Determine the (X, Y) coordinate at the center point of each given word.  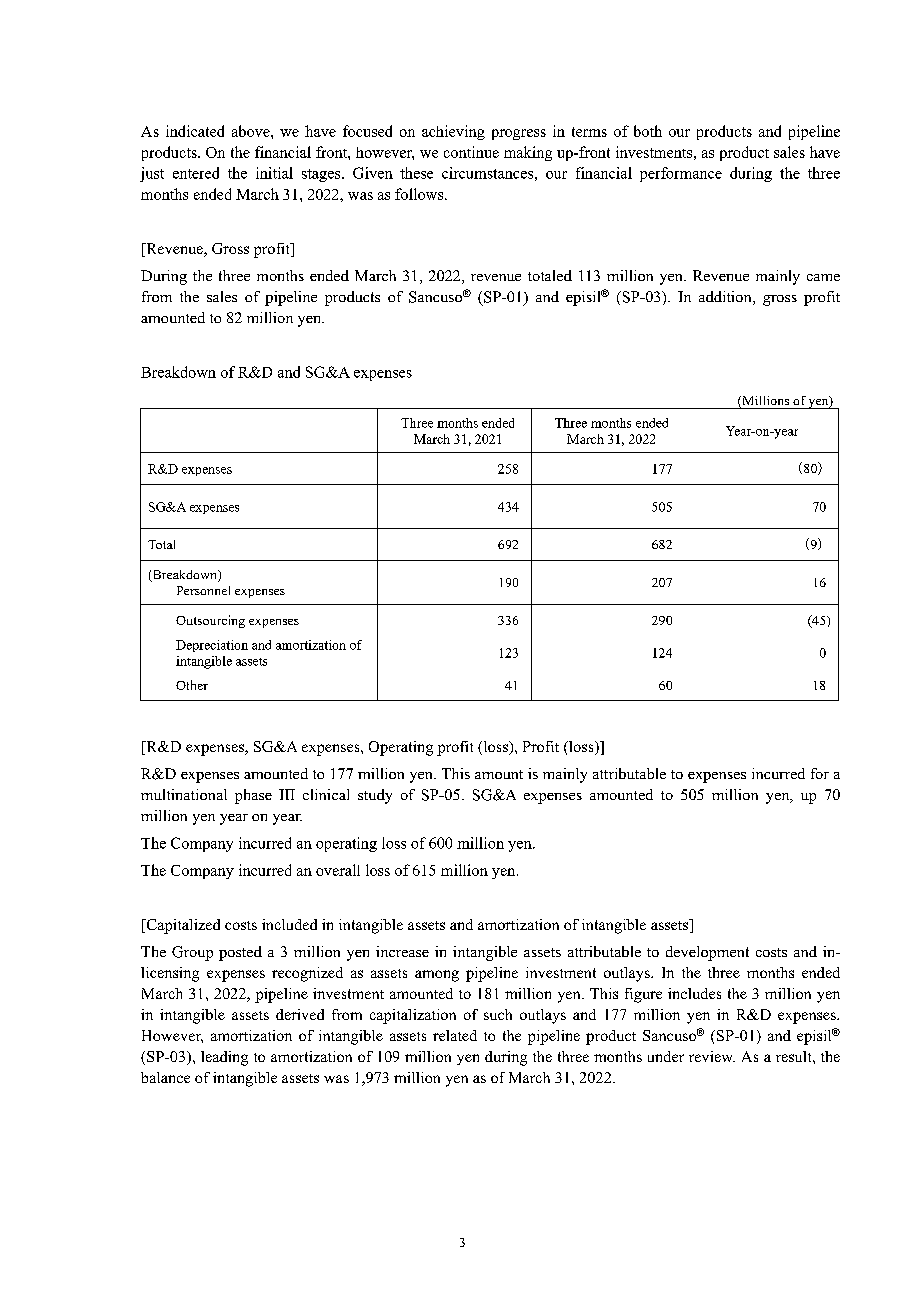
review (712, 1056)
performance (681, 174)
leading (224, 1058)
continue (471, 152)
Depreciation (212, 646)
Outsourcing (210, 621)
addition (726, 298)
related (455, 1035)
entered (196, 173)
